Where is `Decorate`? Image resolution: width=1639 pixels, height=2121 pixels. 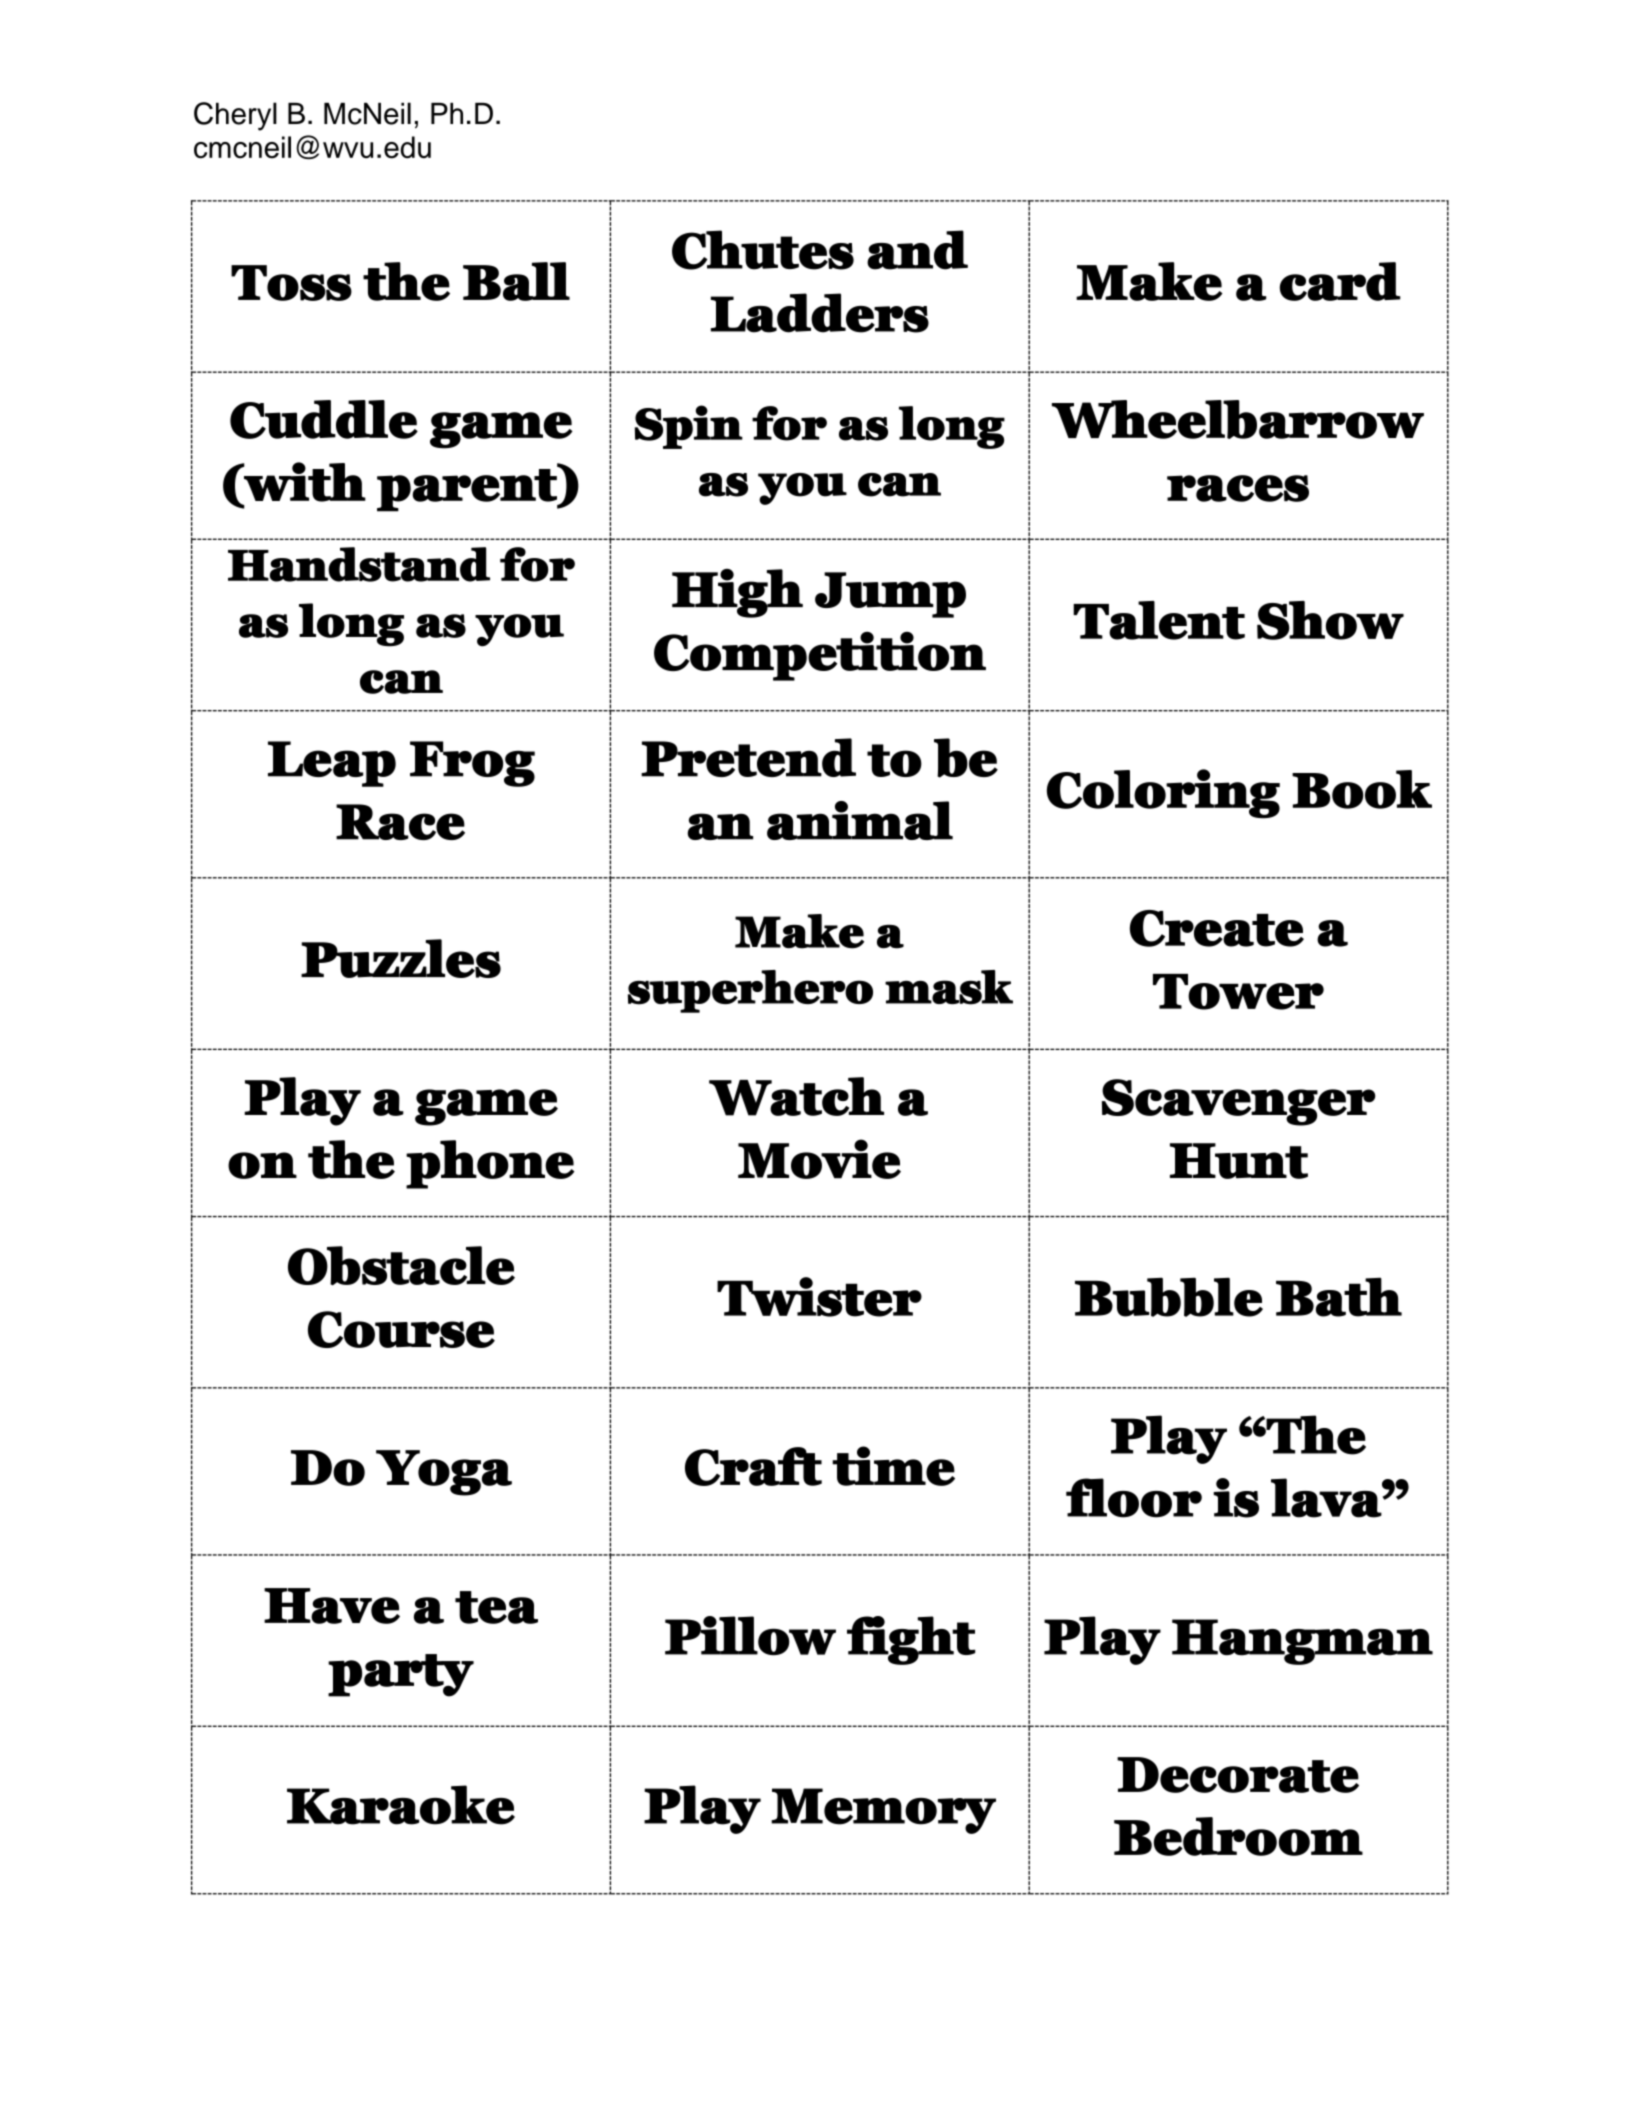
Decorate is located at coordinates (1238, 1775).
